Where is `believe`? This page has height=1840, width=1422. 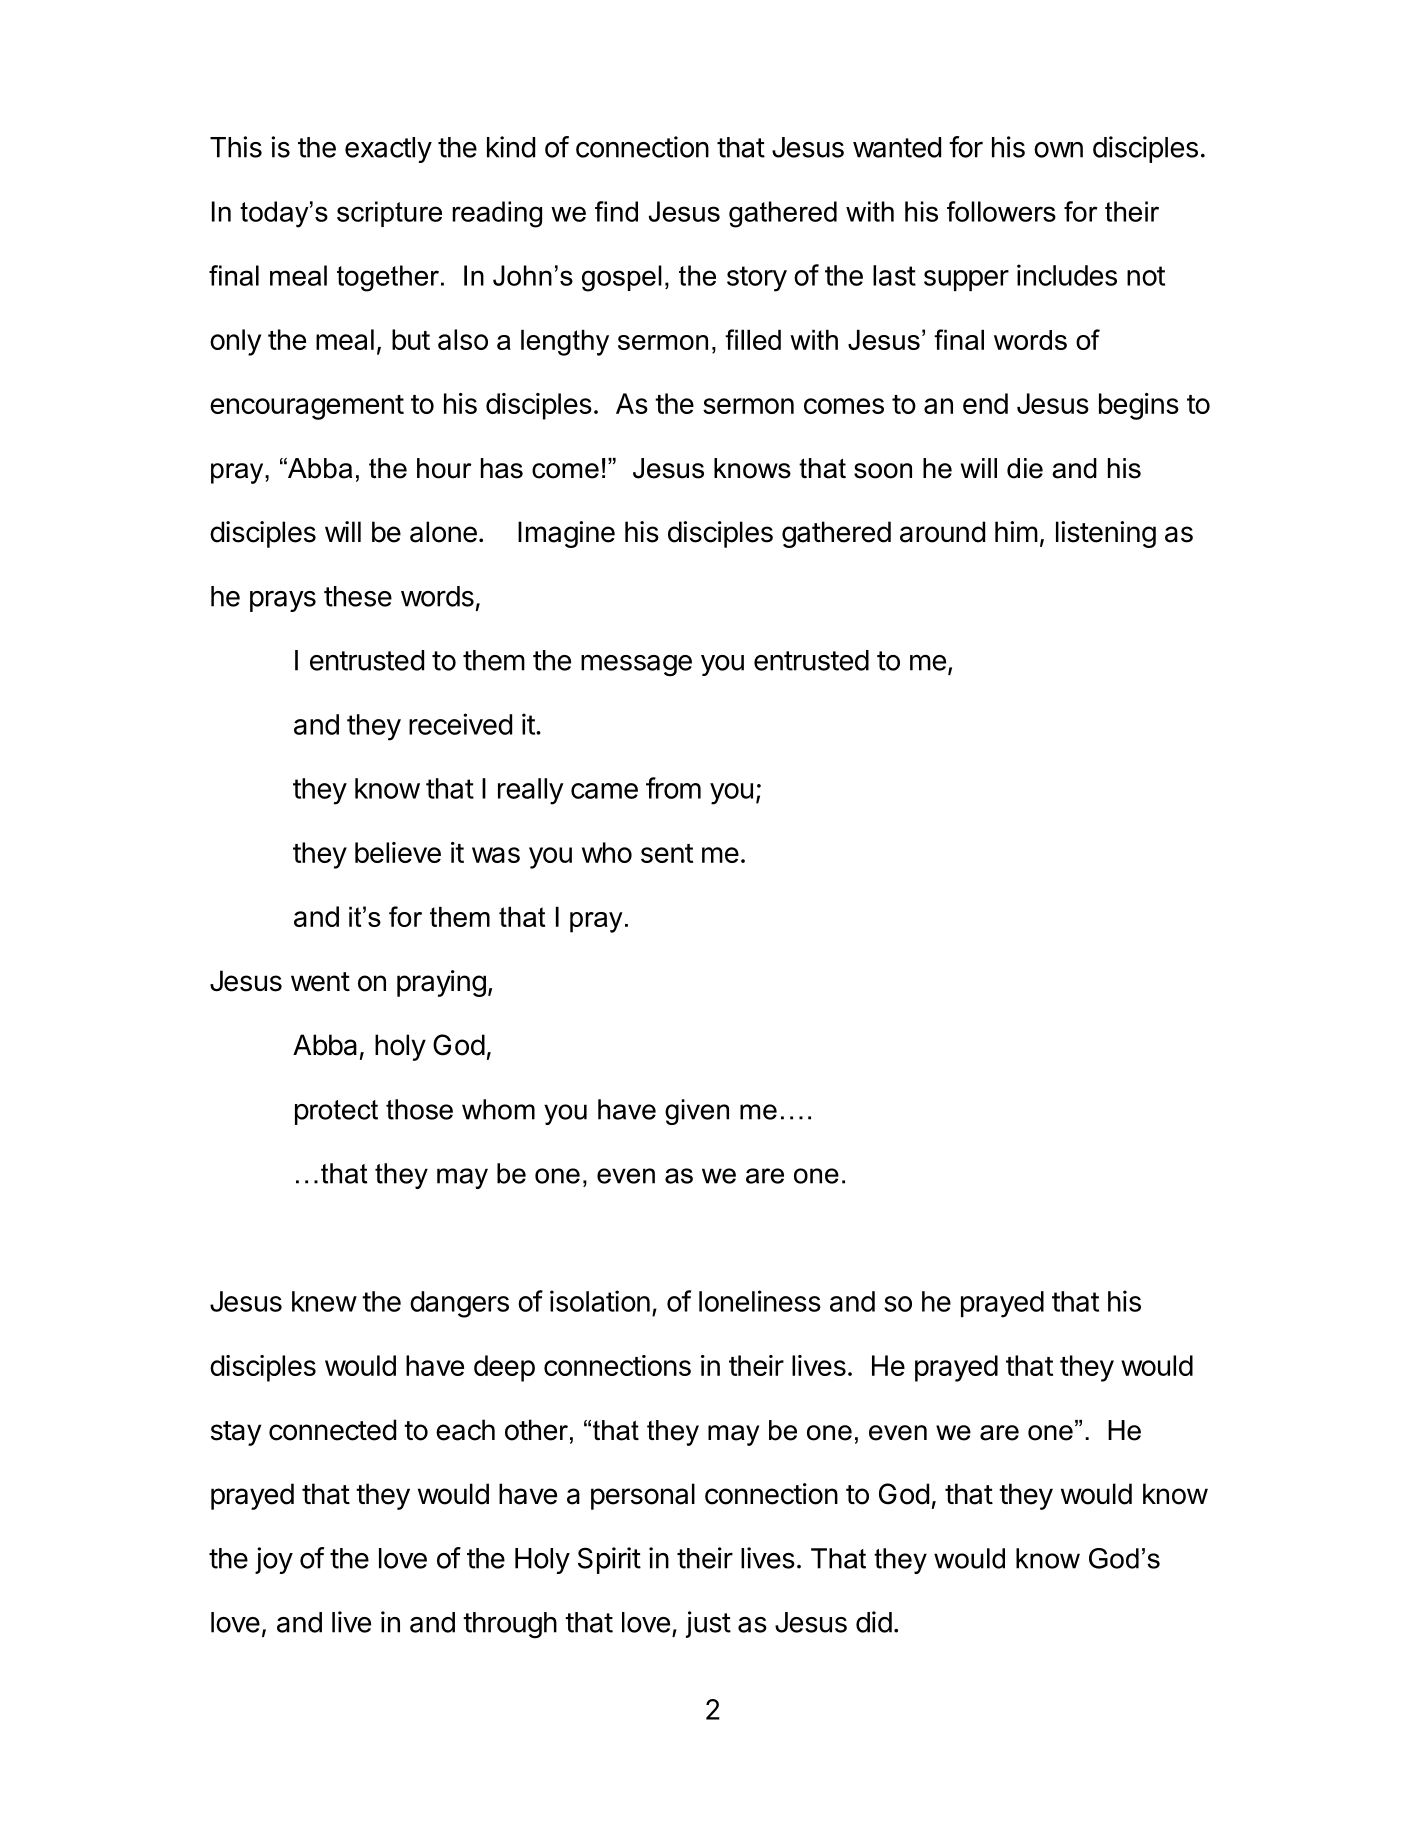
believe is located at coordinates (398, 852).
